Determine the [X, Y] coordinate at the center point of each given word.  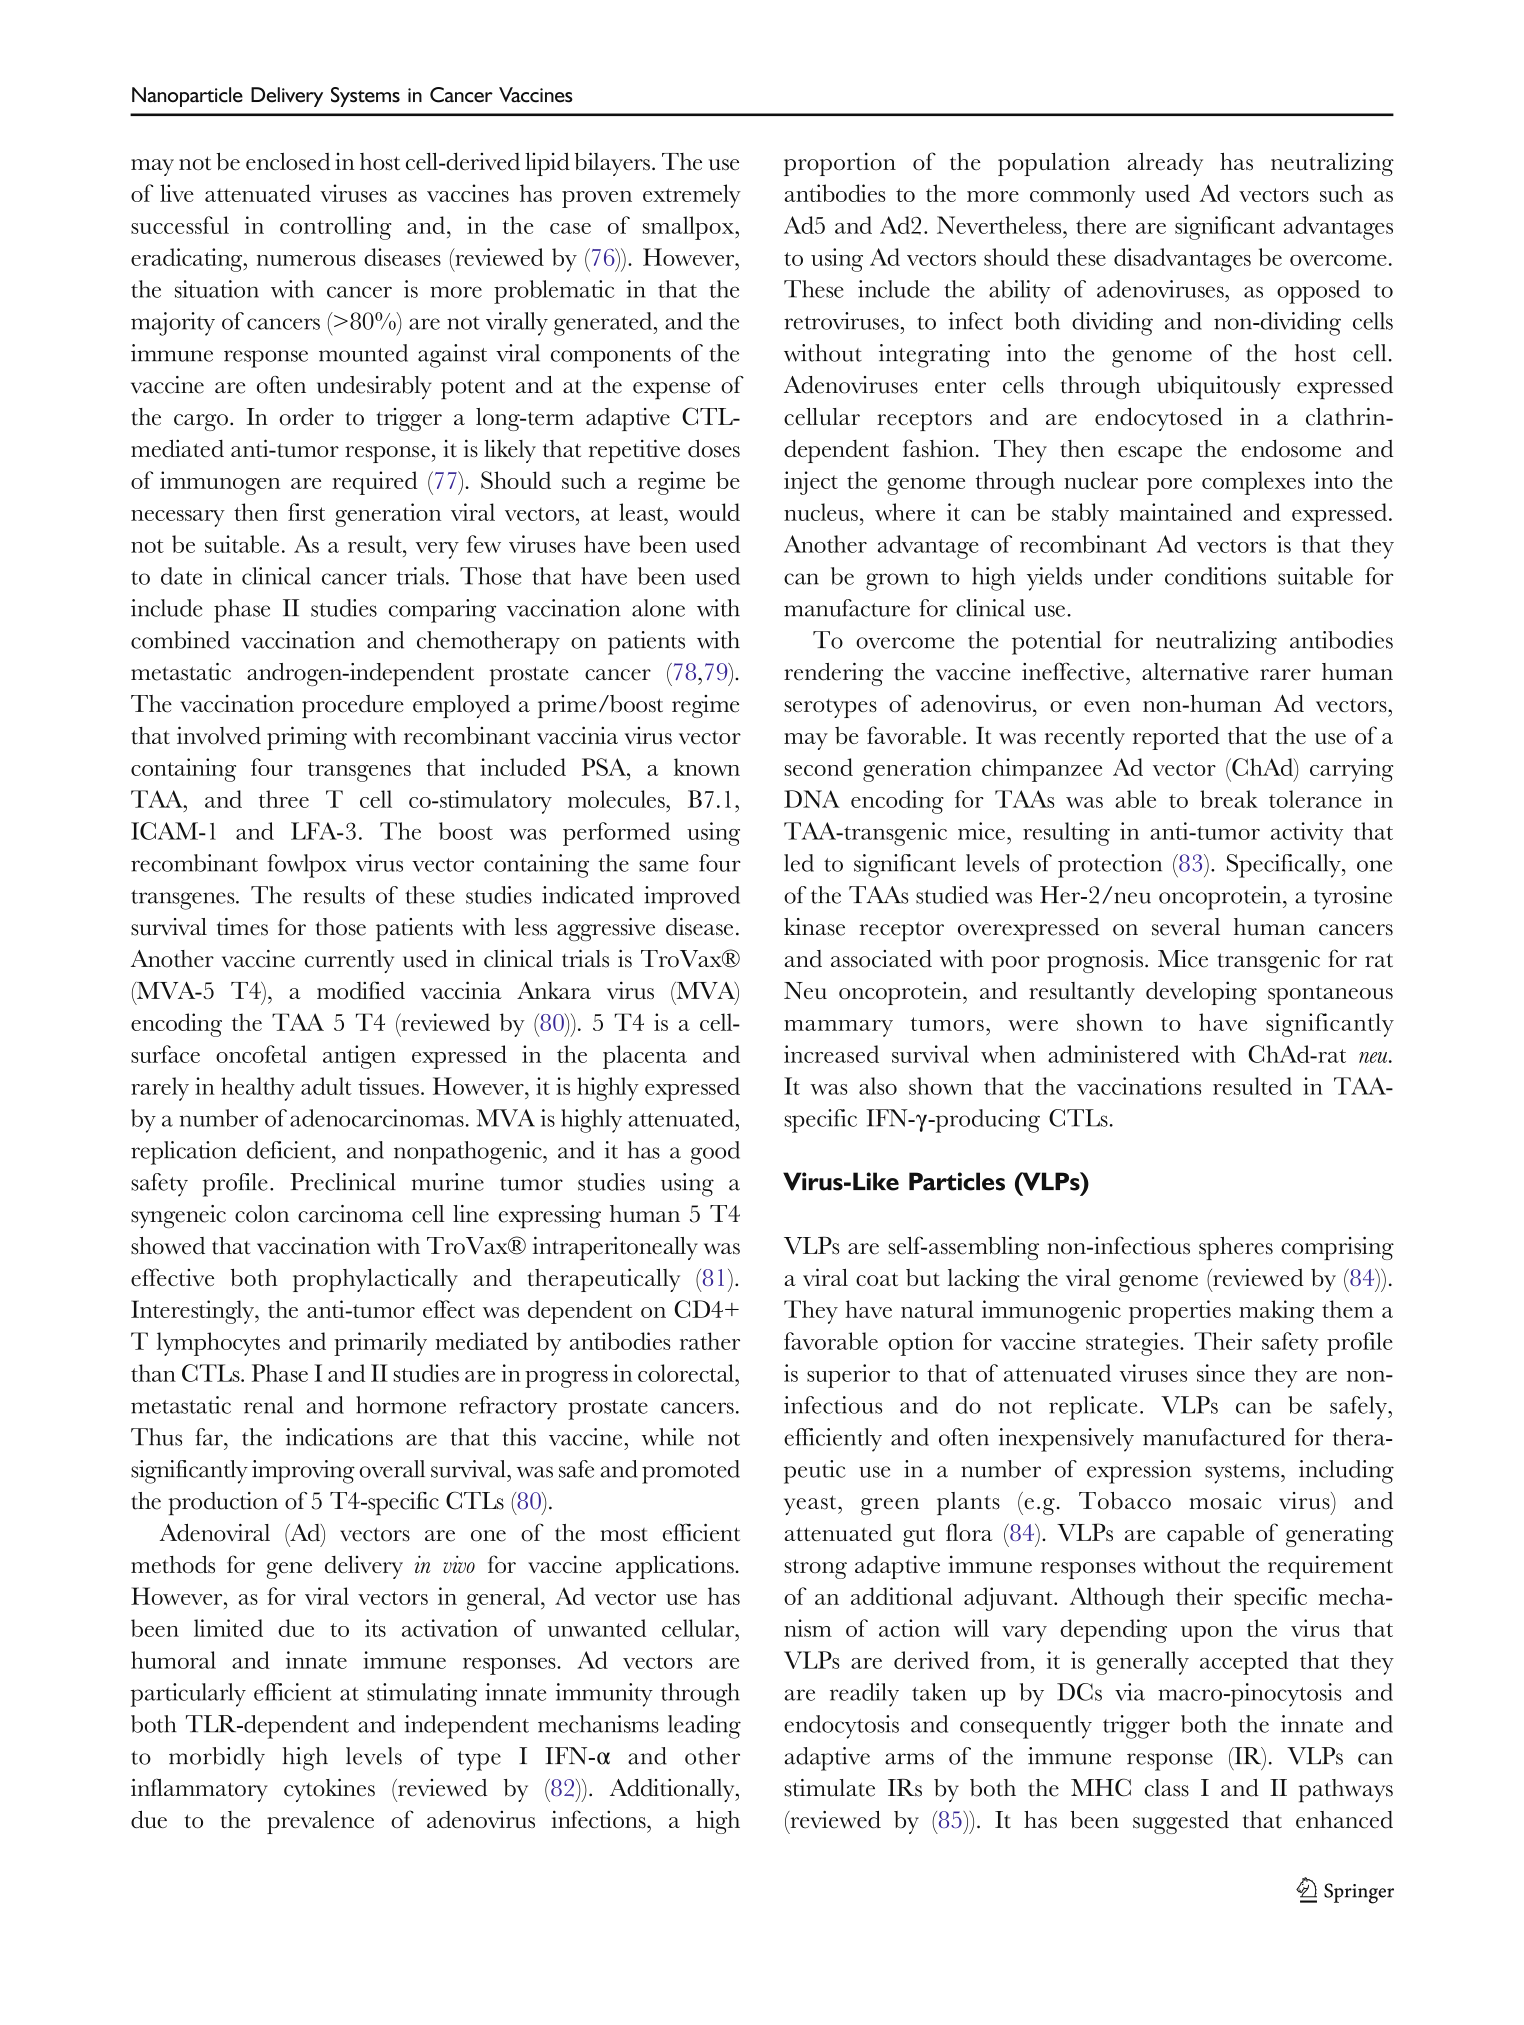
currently [349, 961]
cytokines [329, 1790]
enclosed [288, 161]
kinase [814, 927]
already [1165, 164]
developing [1201, 993]
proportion [840, 164]
